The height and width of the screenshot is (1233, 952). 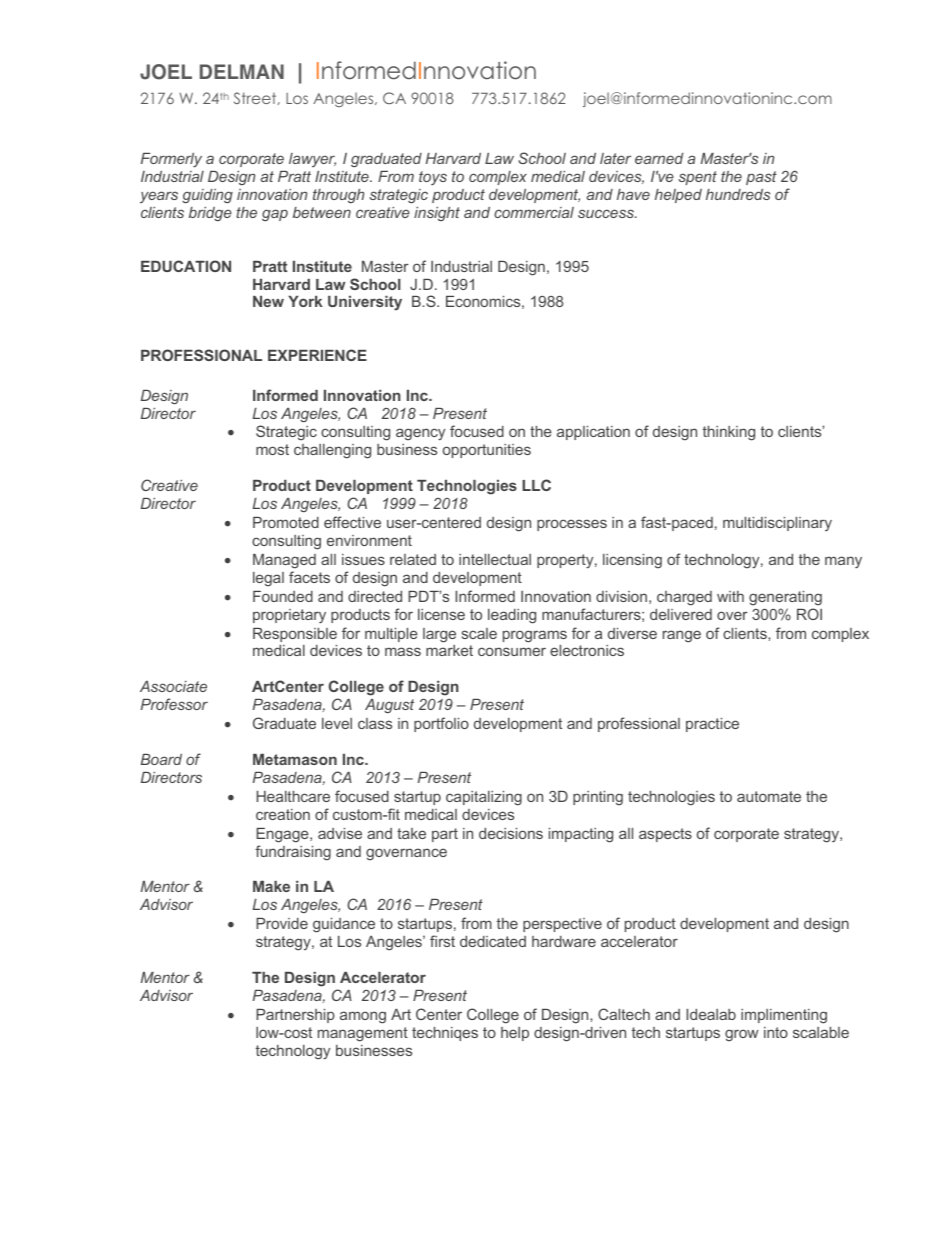 What do you see at coordinates (729, 433) in the screenshot?
I see `thinking` at bounding box center [729, 433].
